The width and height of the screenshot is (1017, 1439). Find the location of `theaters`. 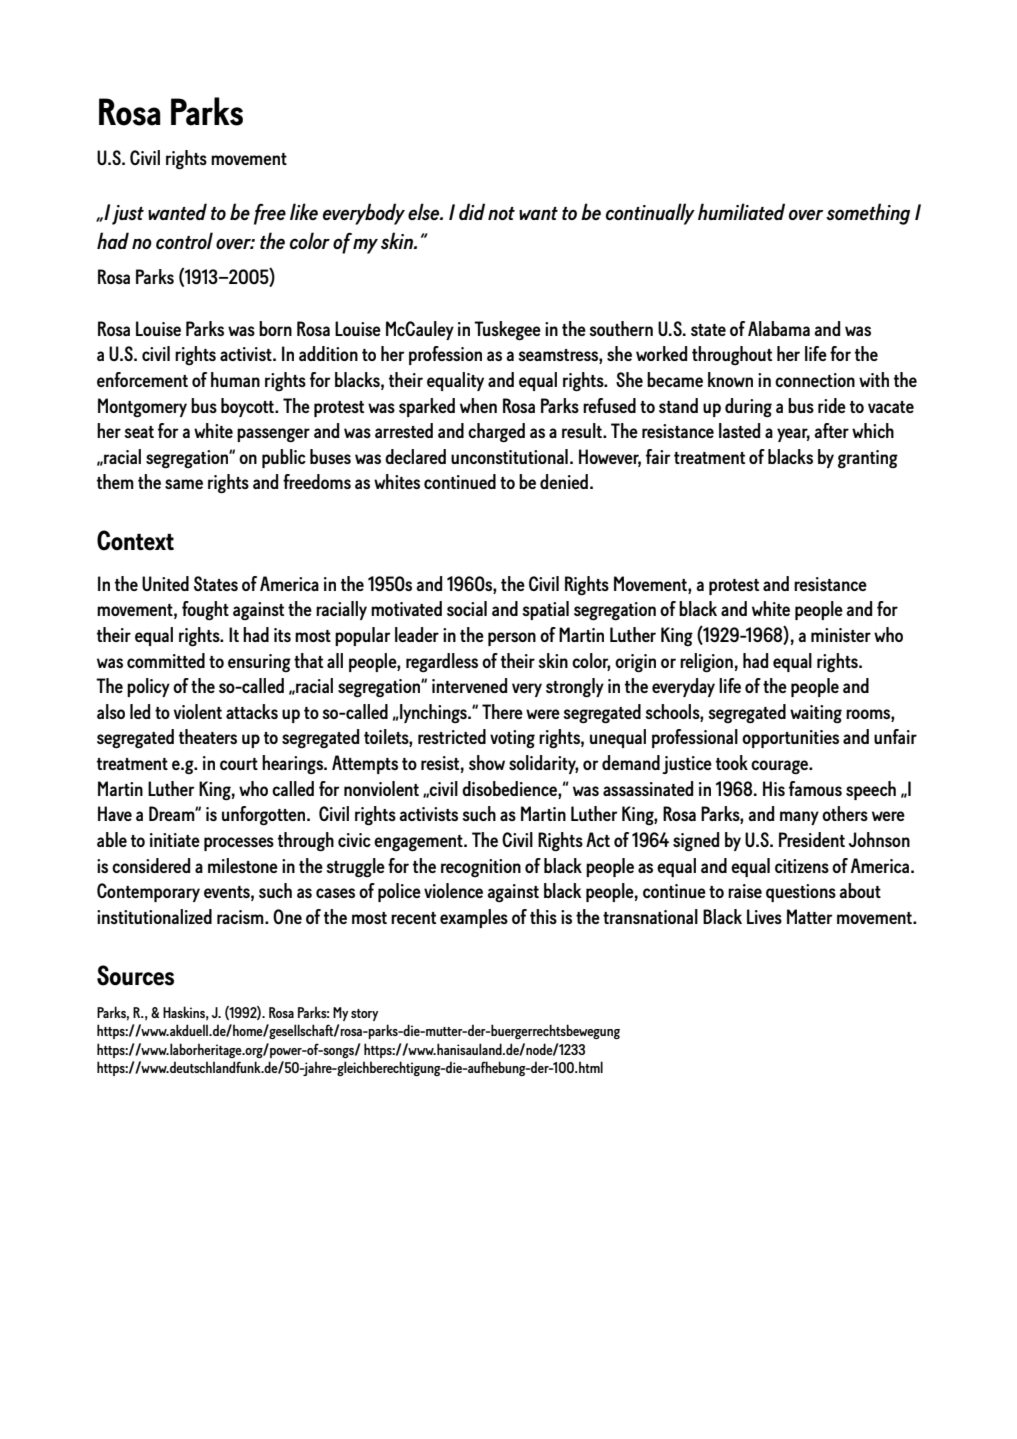

theaters is located at coordinates (208, 736).
